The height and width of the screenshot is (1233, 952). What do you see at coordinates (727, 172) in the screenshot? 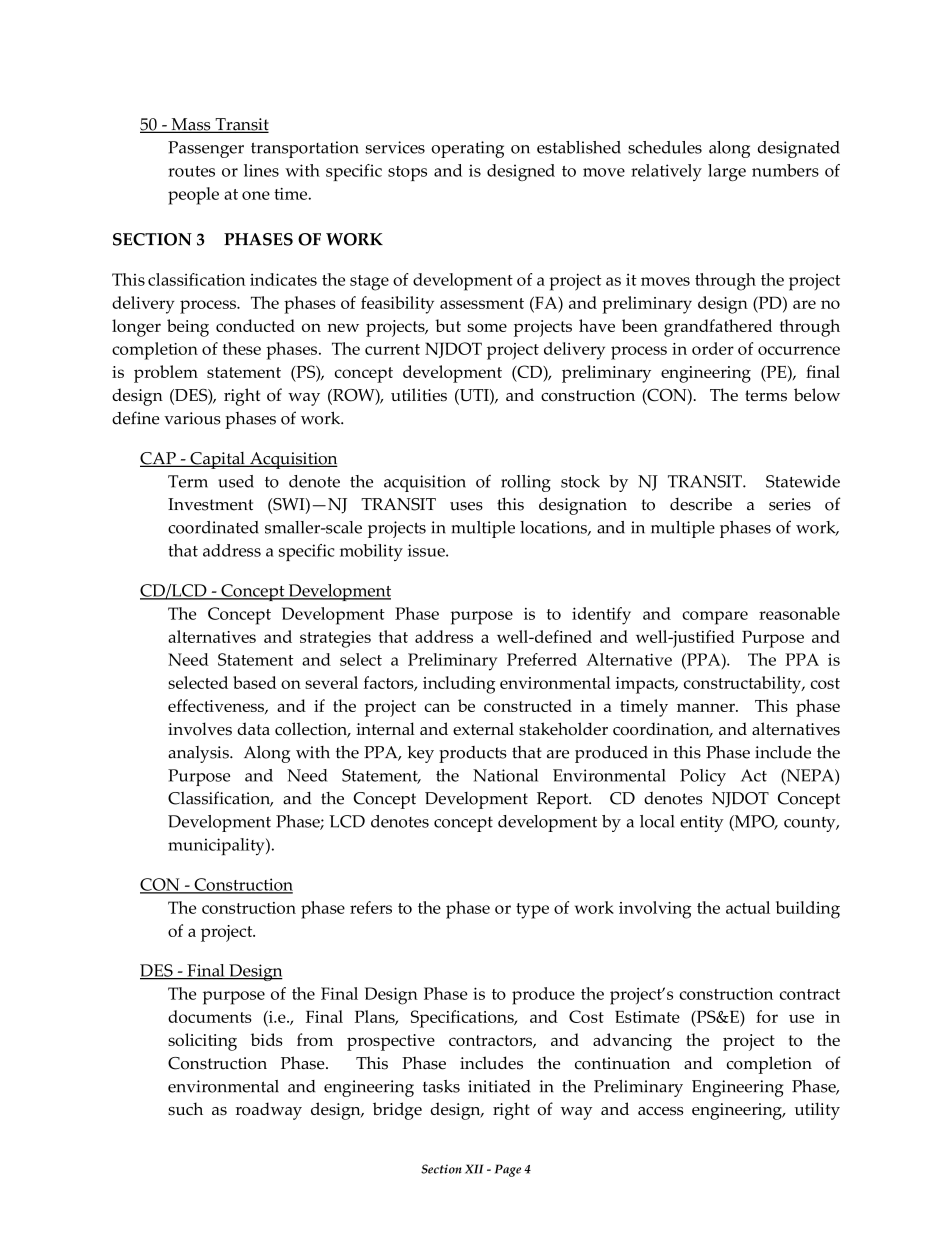
I see `large` at bounding box center [727, 172].
